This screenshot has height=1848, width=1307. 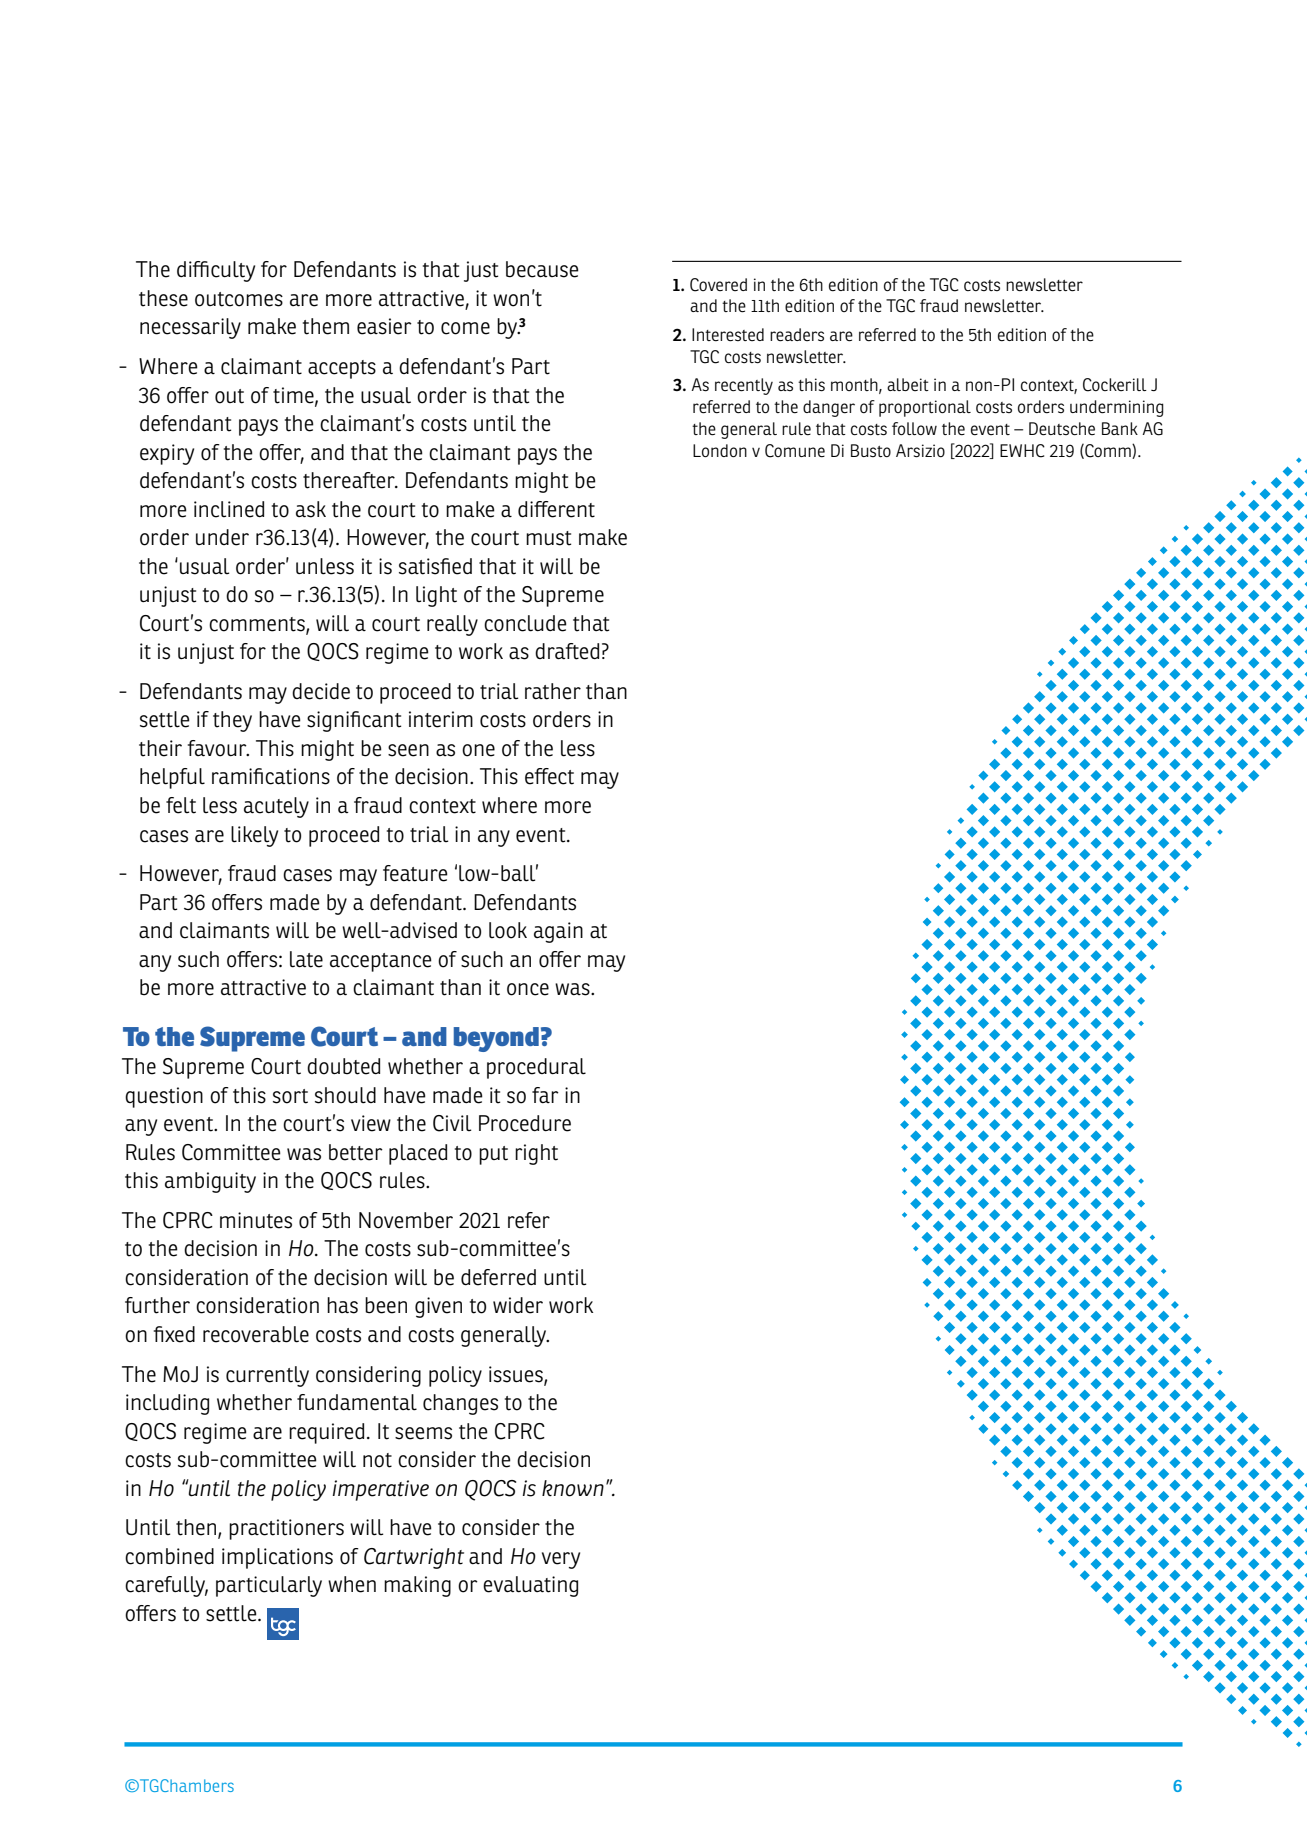 I want to click on Covered, so click(x=718, y=285).
